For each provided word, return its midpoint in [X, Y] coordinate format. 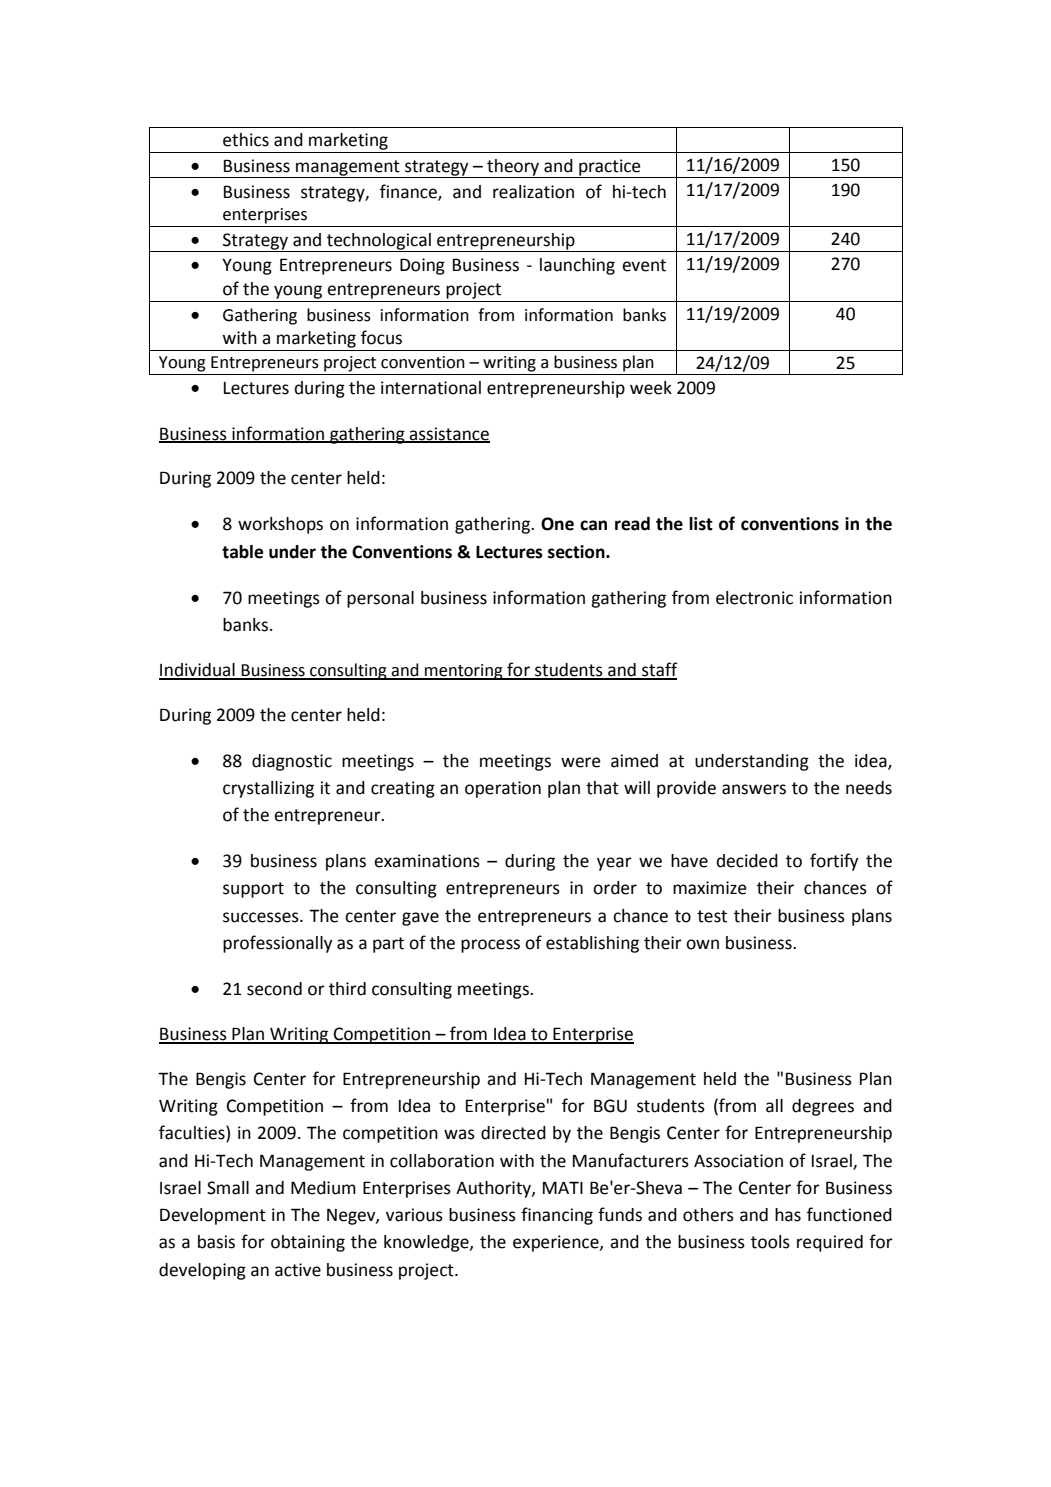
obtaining [308, 1243]
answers [754, 789]
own [702, 944]
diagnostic [292, 762]
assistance [449, 434]
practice [610, 168]
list [701, 524]
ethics [246, 140]
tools [770, 1242]
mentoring [464, 672]
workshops [280, 525]
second [274, 989]
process [490, 946]
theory [513, 168]
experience [557, 1243]
